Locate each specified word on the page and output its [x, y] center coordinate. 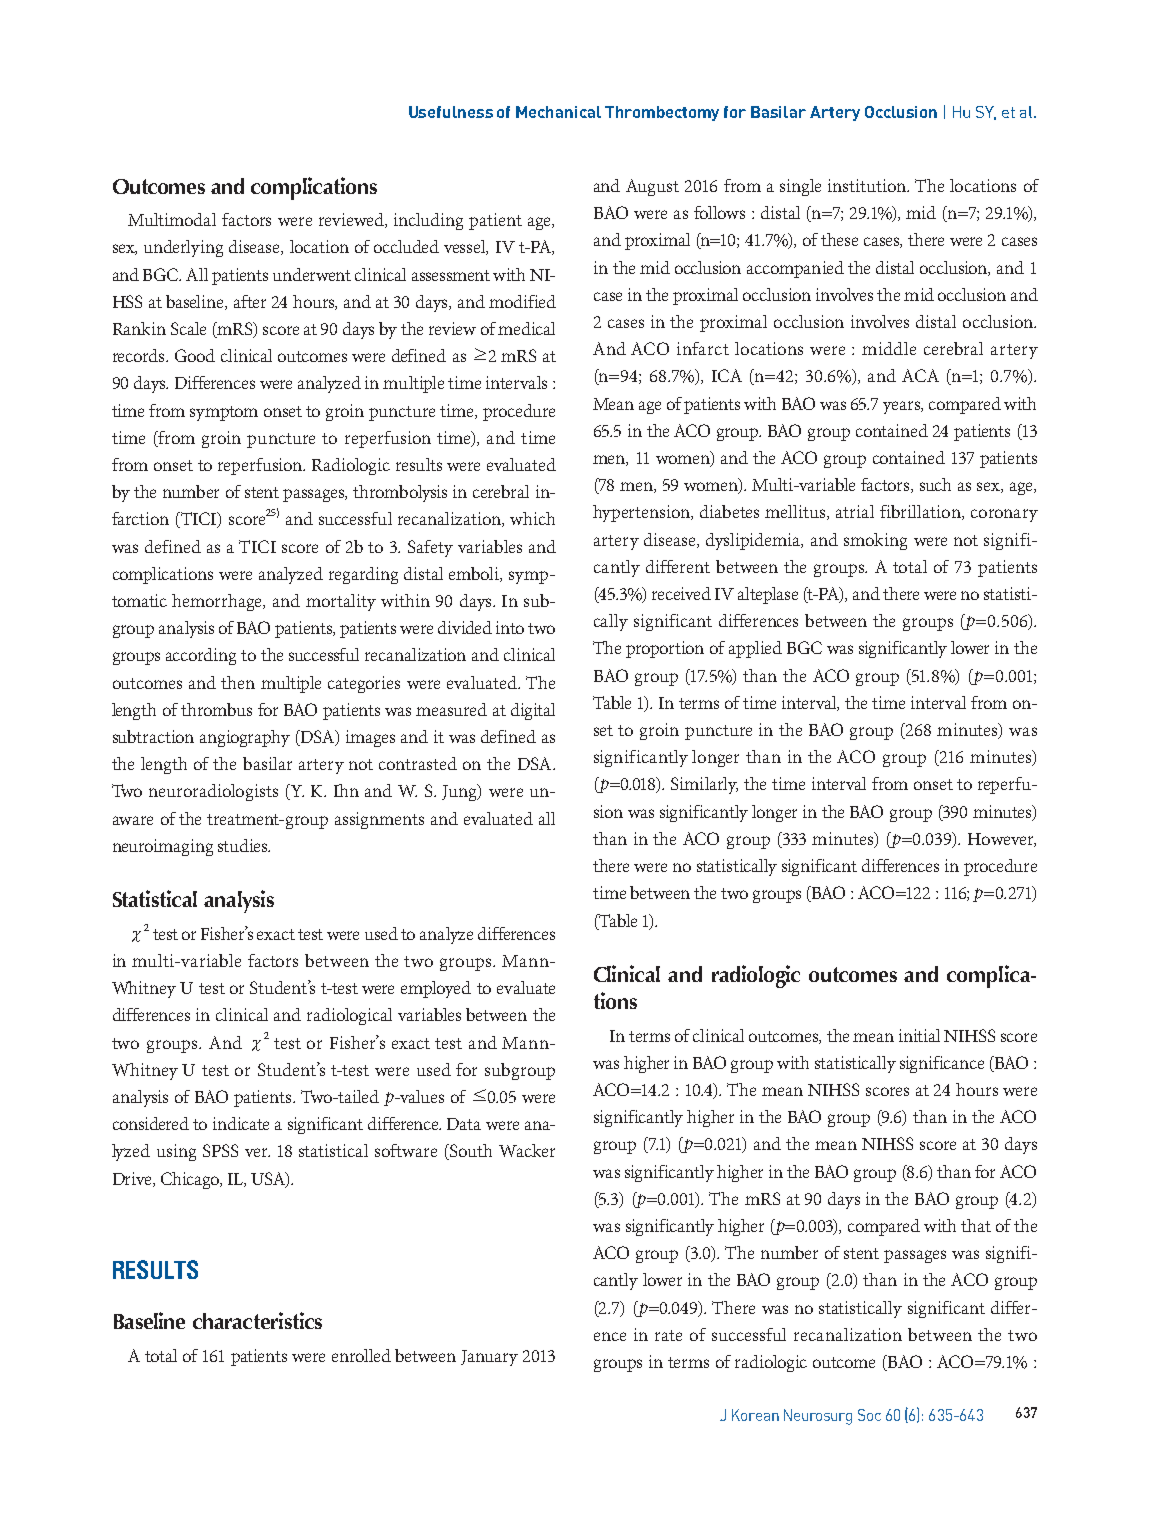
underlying [183, 248]
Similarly [704, 785]
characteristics [257, 1320]
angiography [245, 738]
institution [868, 185]
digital [533, 711]
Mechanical [558, 112]
